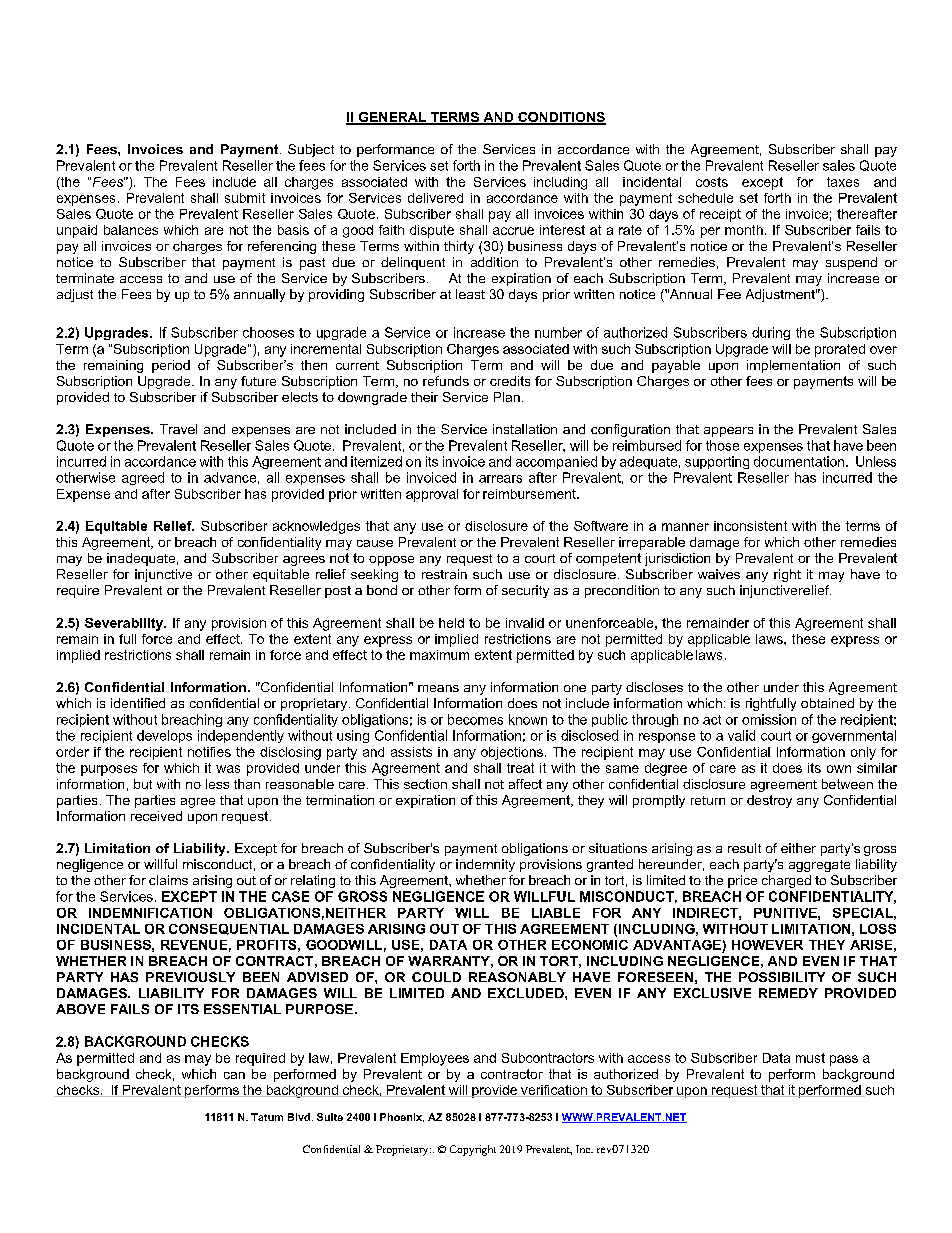 Image resolution: width=952 pixels, height=1233 pixels. Describe the element at coordinates (435, 198) in the page. I see `delivered` at that location.
